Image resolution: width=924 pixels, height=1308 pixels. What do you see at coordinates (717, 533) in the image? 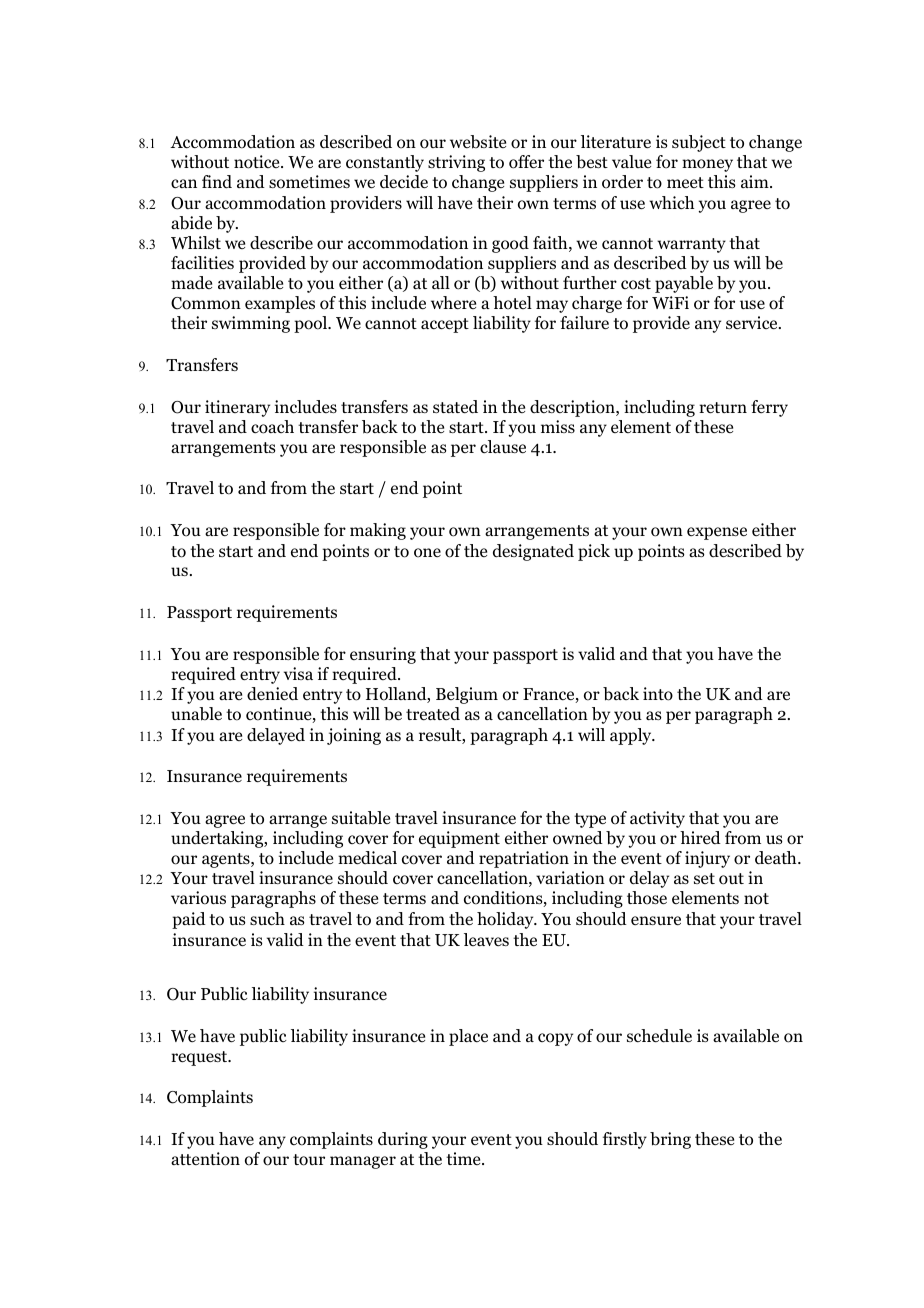
I see `expense` at bounding box center [717, 533].
